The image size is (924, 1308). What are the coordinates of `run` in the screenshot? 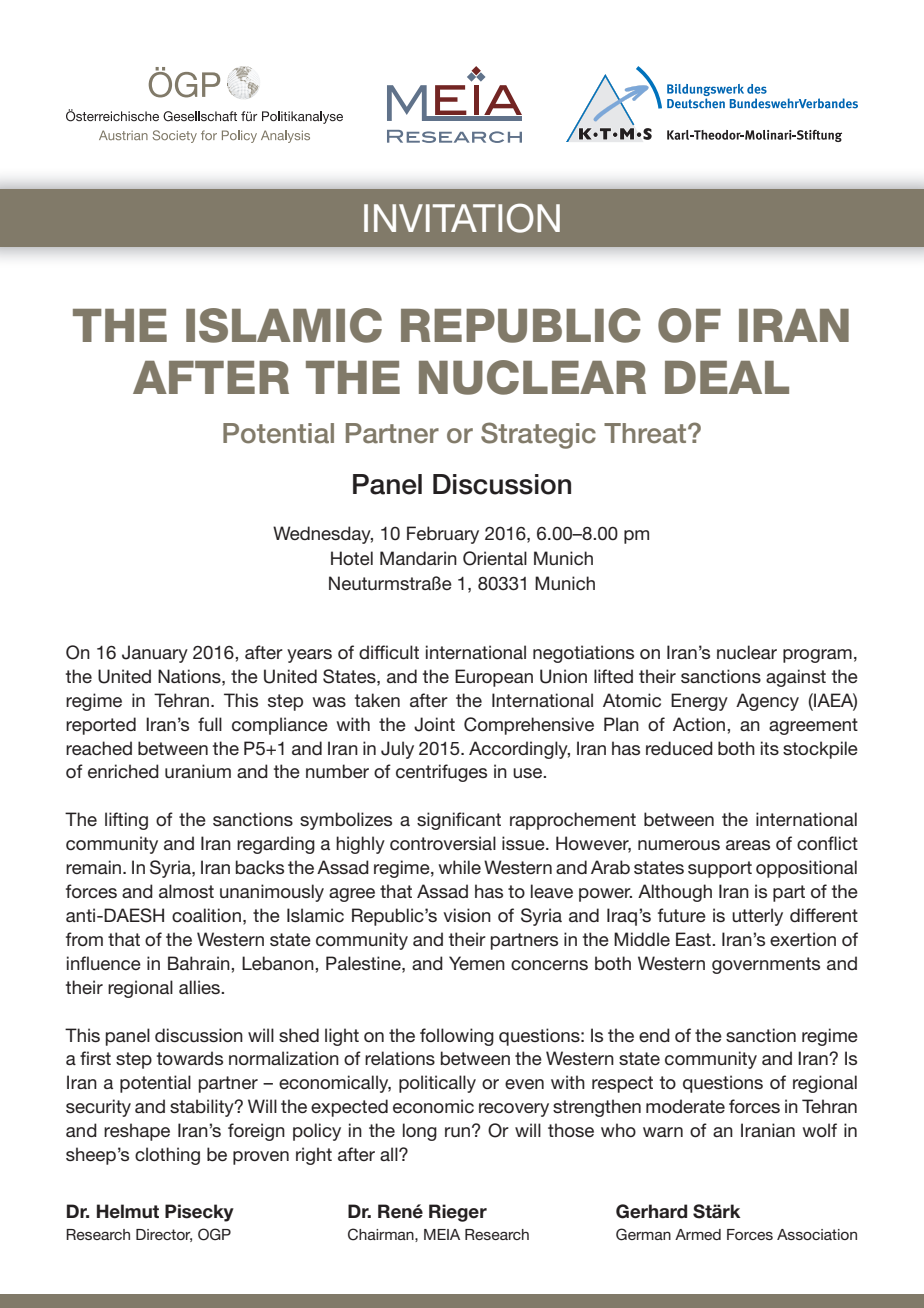 It's located at (457, 1132).
